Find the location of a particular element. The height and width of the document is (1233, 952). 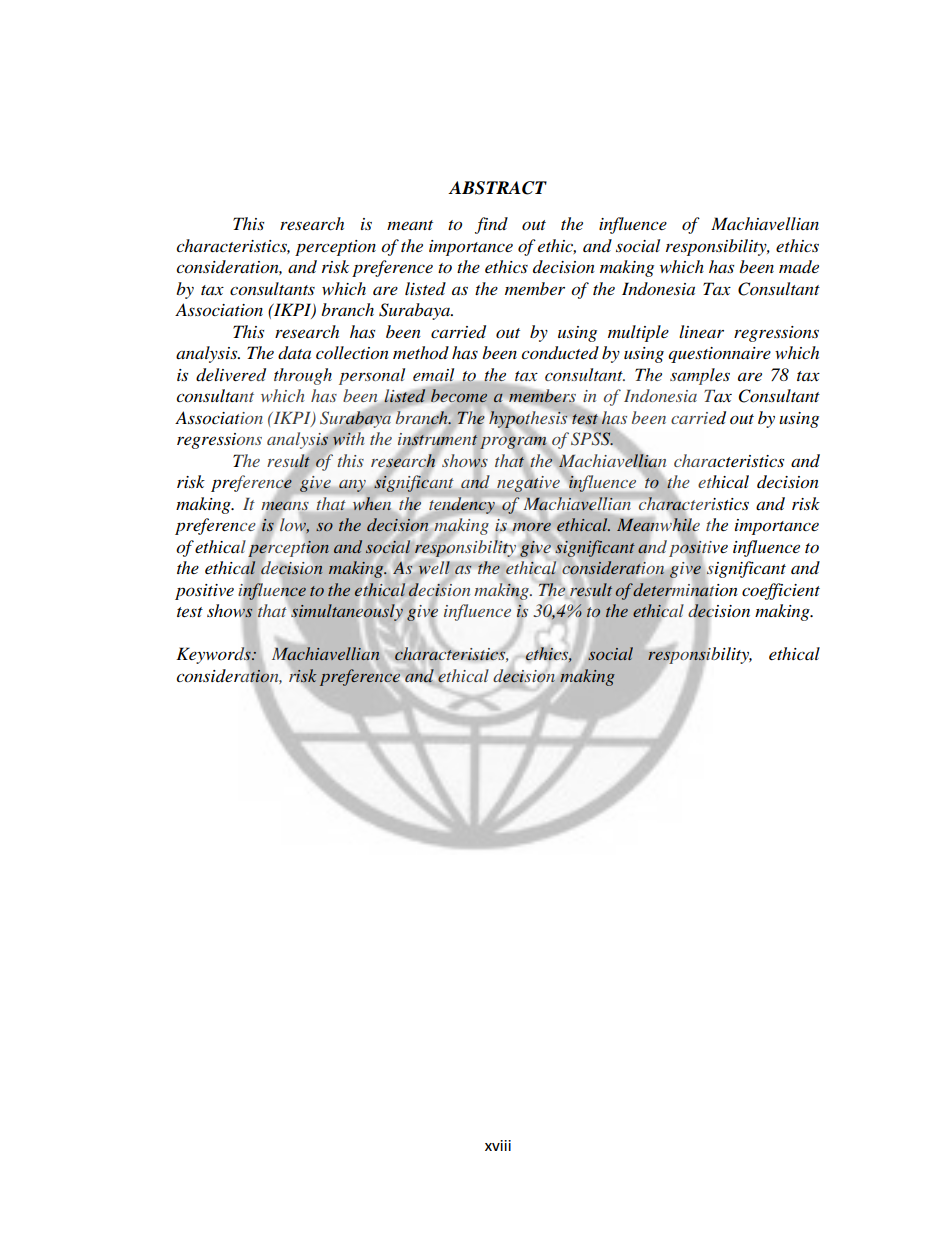

samples is located at coordinates (700, 376).
